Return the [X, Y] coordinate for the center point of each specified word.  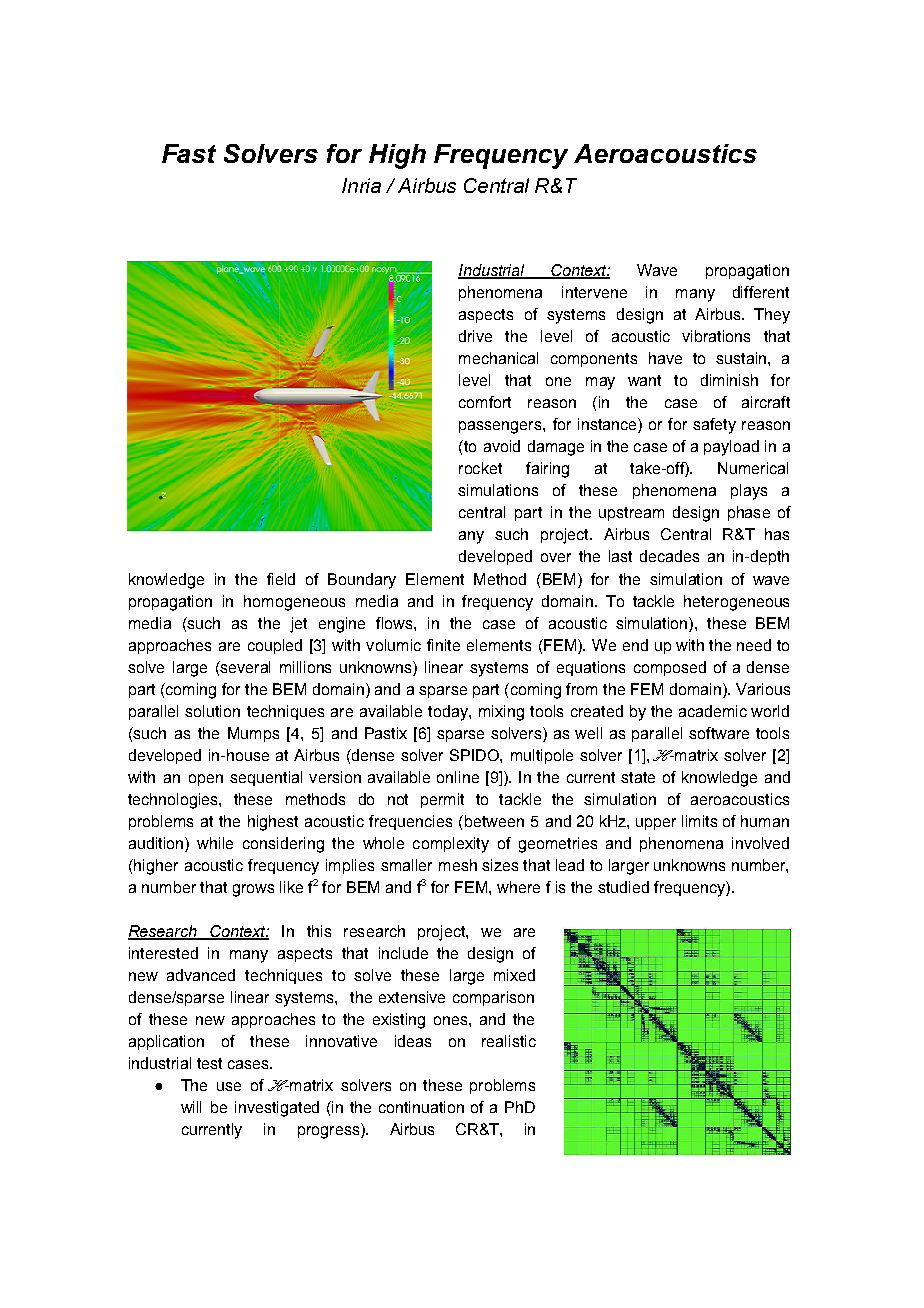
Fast [189, 153]
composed [670, 668]
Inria [361, 185]
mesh [458, 865]
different [761, 292]
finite [443, 645]
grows [253, 890]
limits [699, 821]
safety [714, 426]
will [191, 1107]
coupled [275, 646]
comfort [485, 402]
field [281, 579]
